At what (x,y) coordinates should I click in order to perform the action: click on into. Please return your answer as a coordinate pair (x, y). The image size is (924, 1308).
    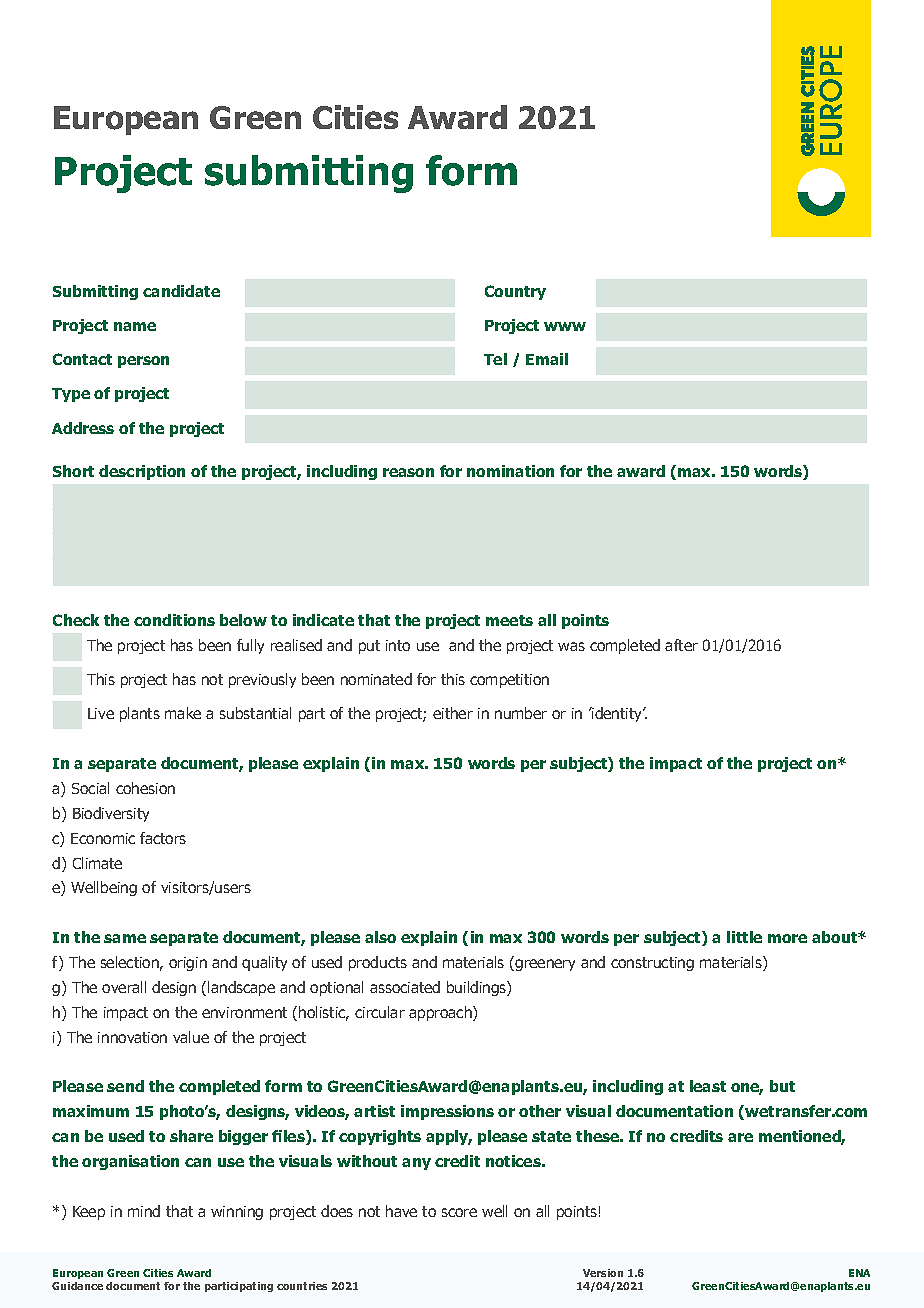
    Looking at the image, I should click on (398, 645).
